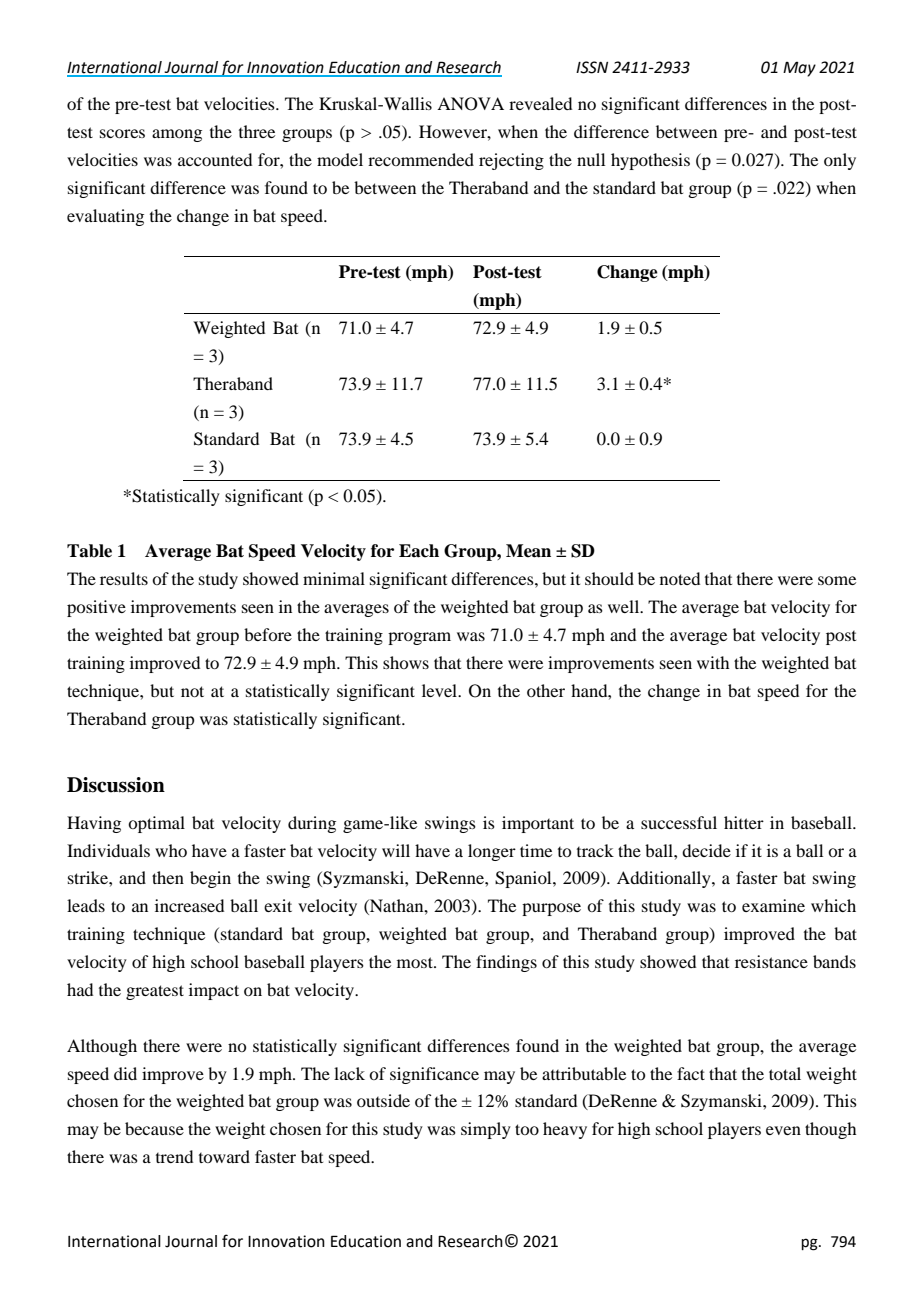 Image resolution: width=924 pixels, height=1308 pixels. I want to click on program, so click(419, 638).
